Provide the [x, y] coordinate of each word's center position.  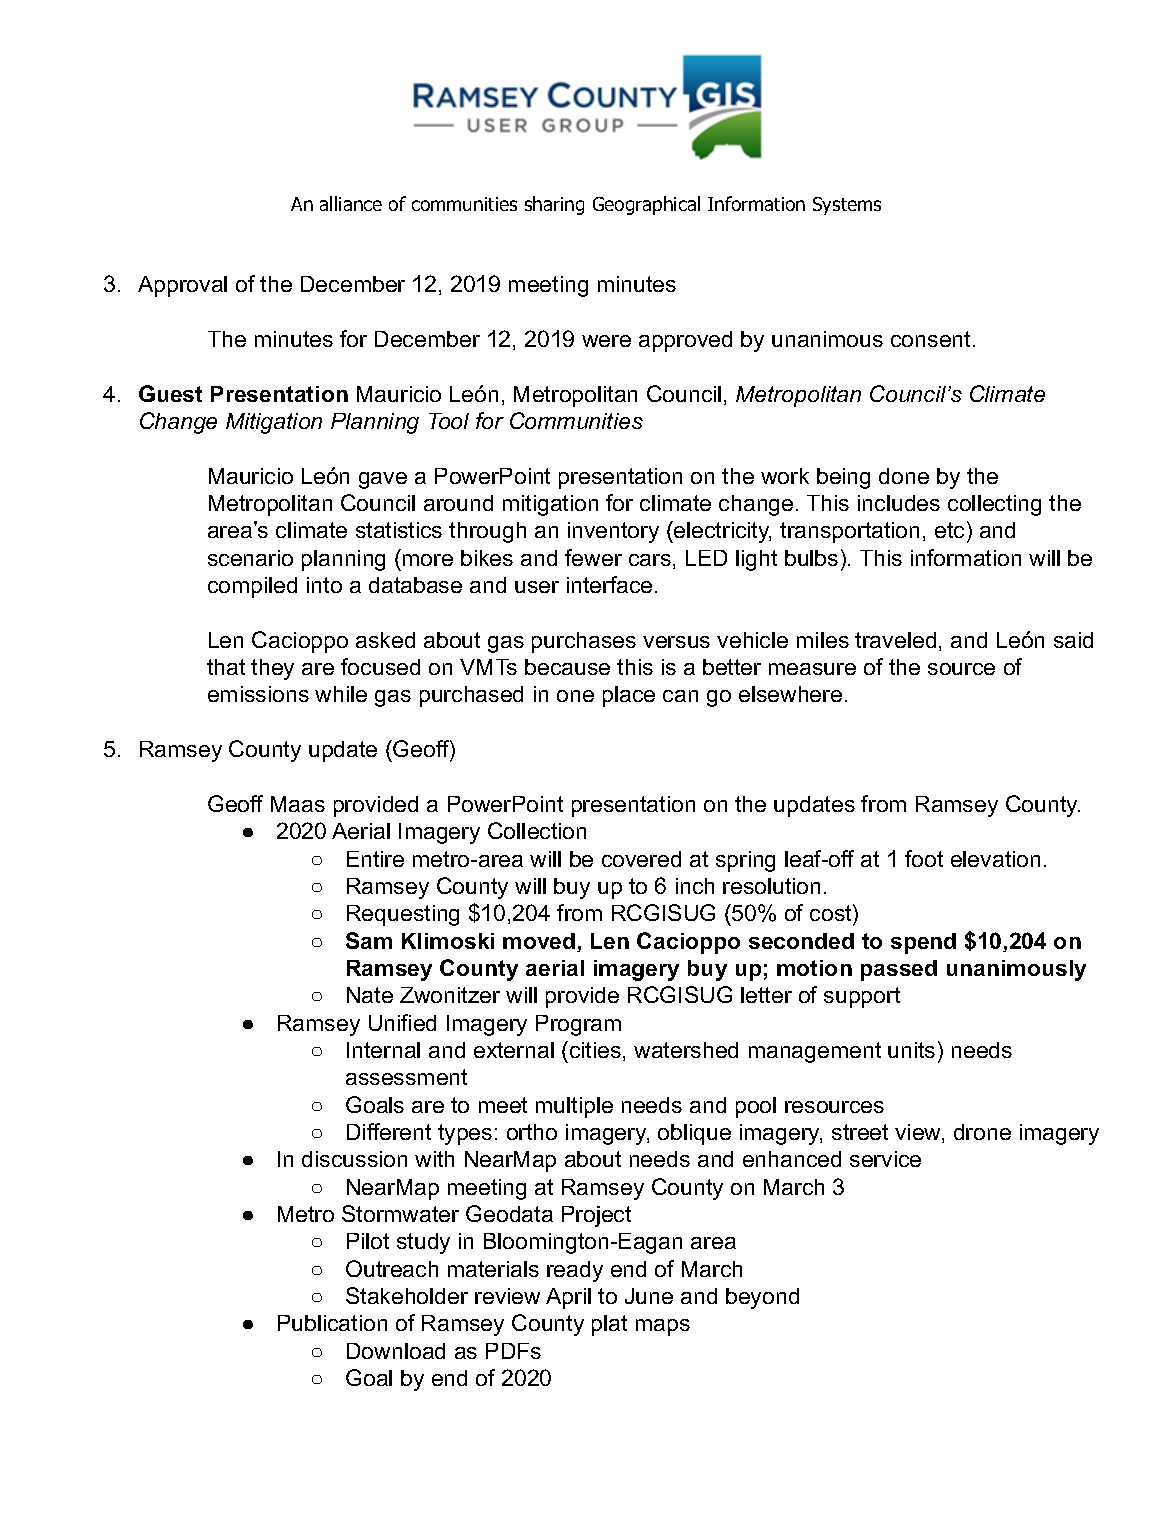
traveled [895, 640]
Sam [369, 940]
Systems [847, 206]
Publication [332, 1323]
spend [923, 943]
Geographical [646, 205]
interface [609, 584]
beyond [762, 1298]
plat [609, 1325]
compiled [252, 587]
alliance [351, 203]
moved [540, 942]
